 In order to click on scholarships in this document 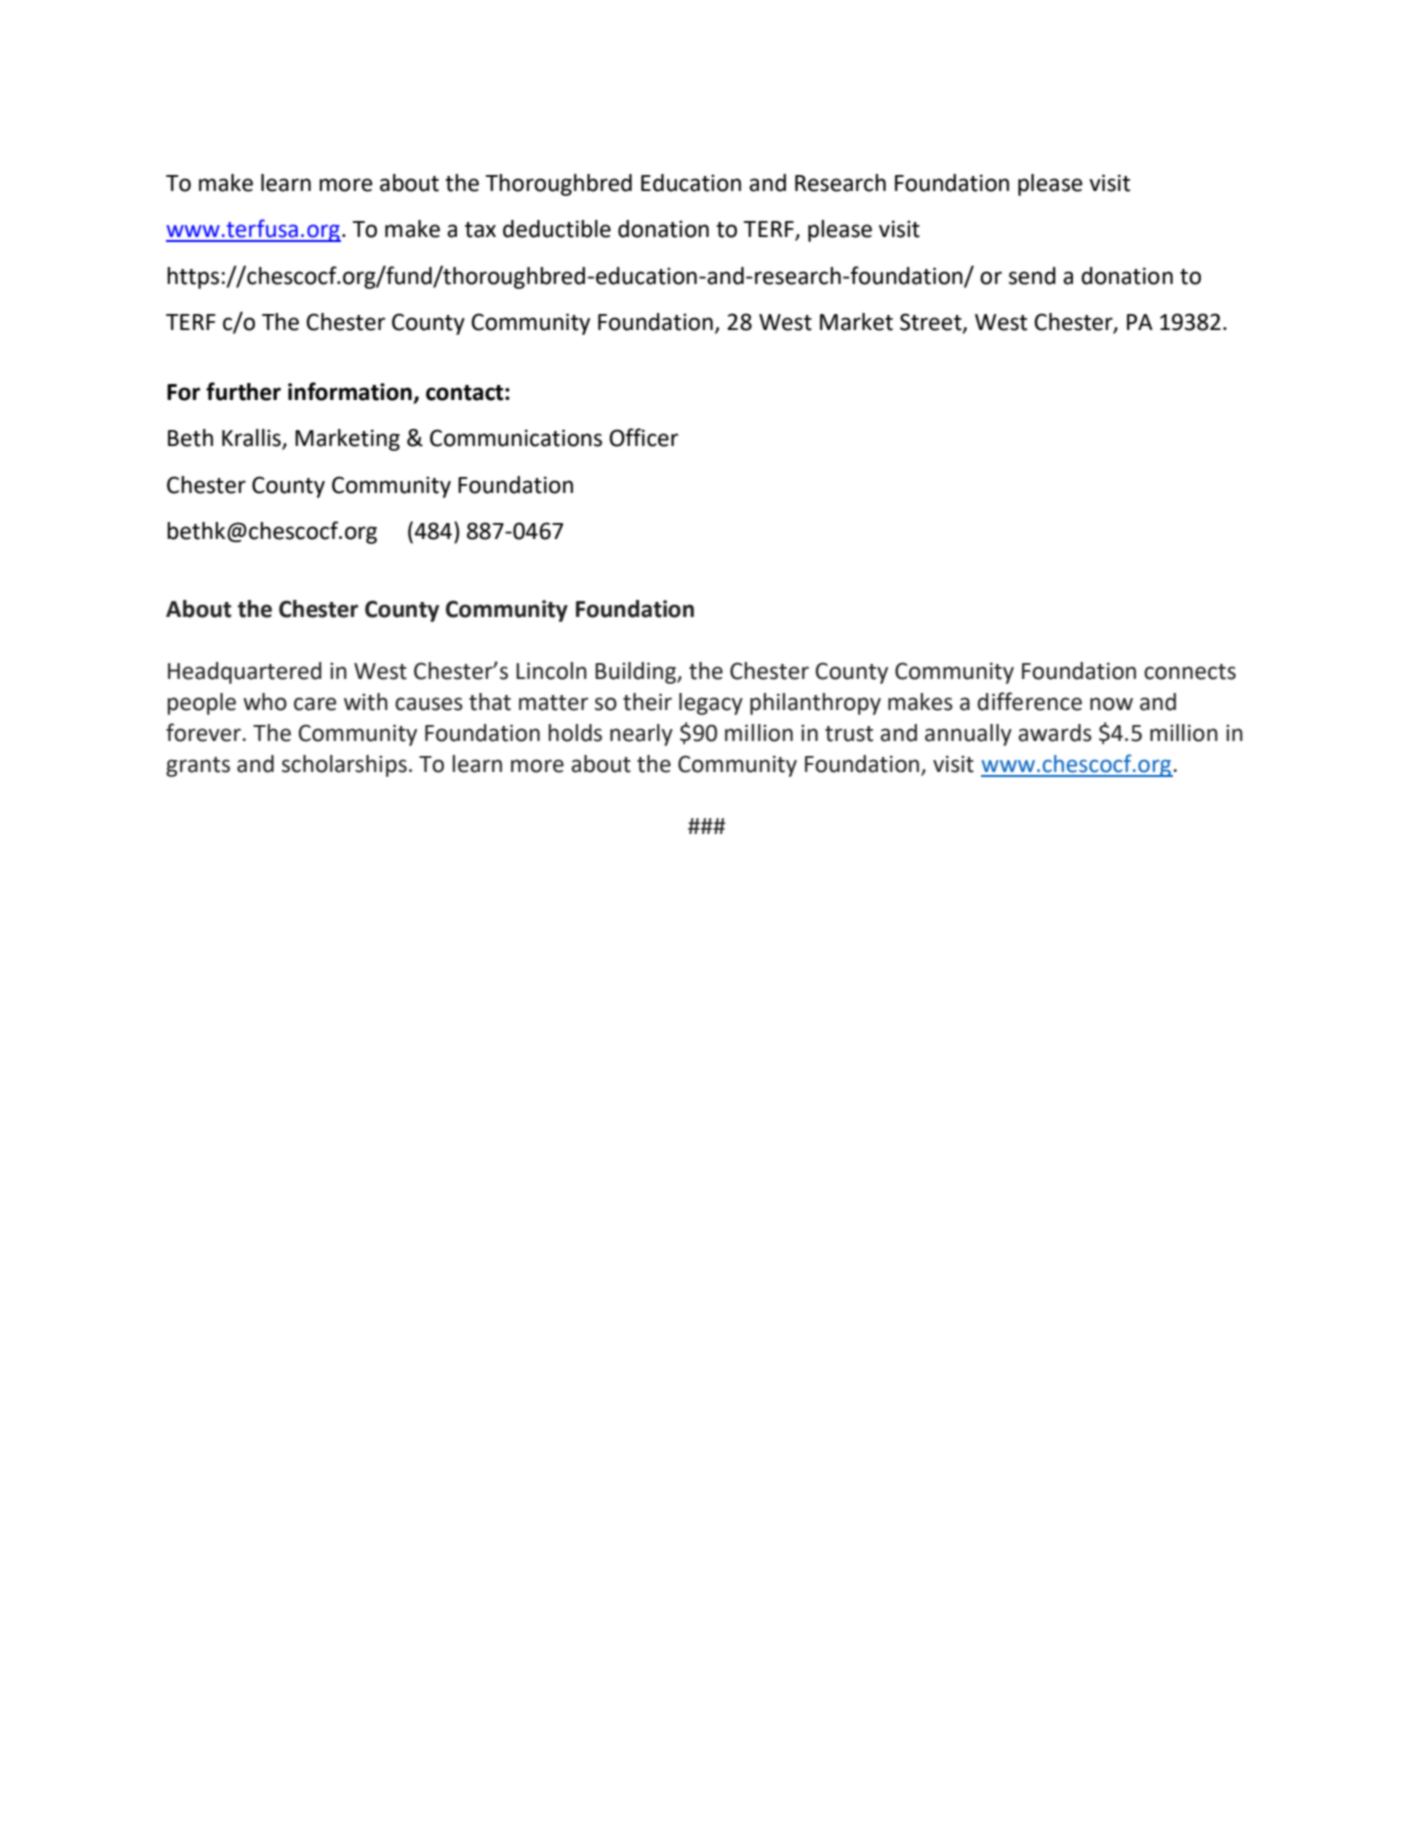, I will do `click(344, 766)`.
